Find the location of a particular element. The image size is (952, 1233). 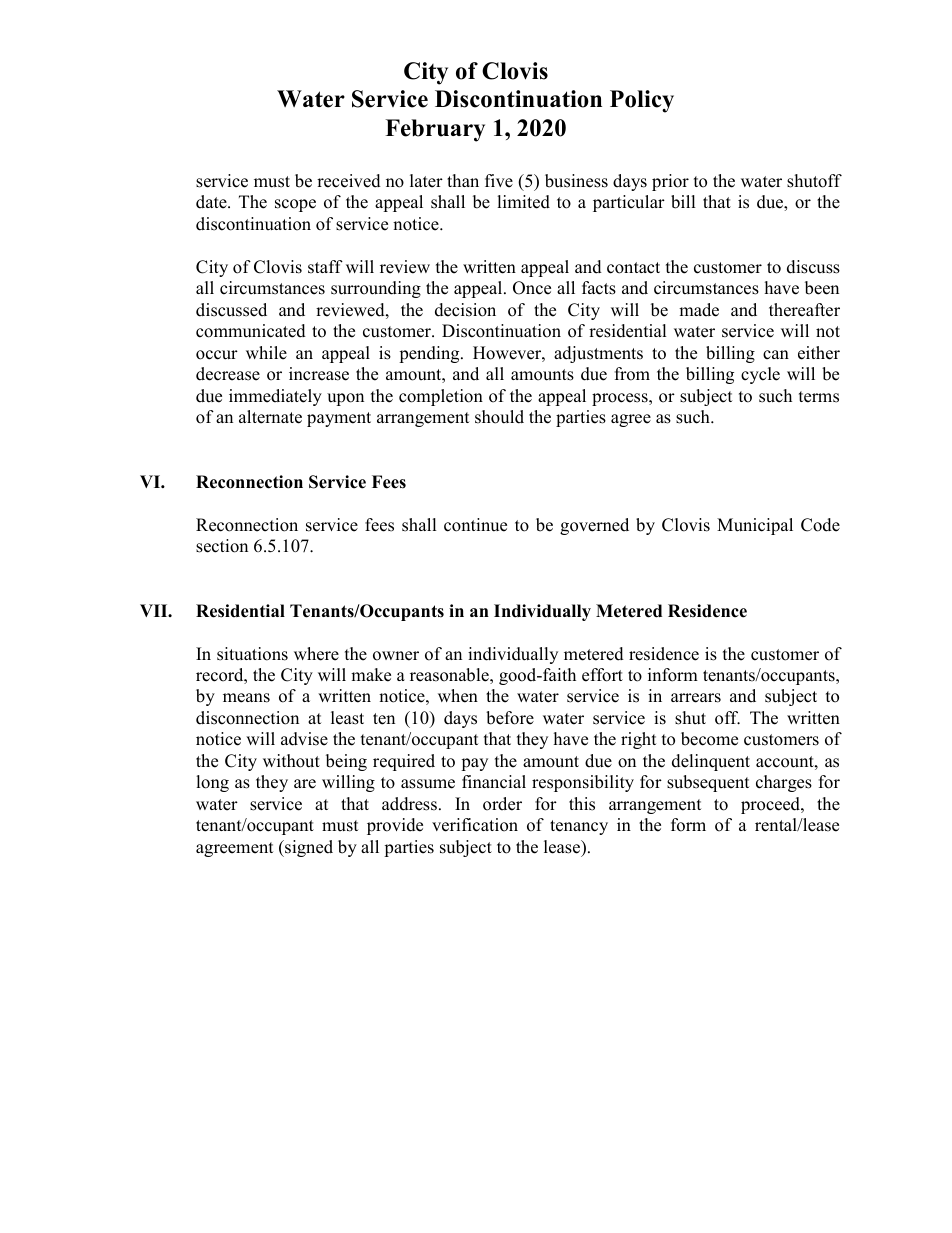

February is located at coordinates (435, 130).
